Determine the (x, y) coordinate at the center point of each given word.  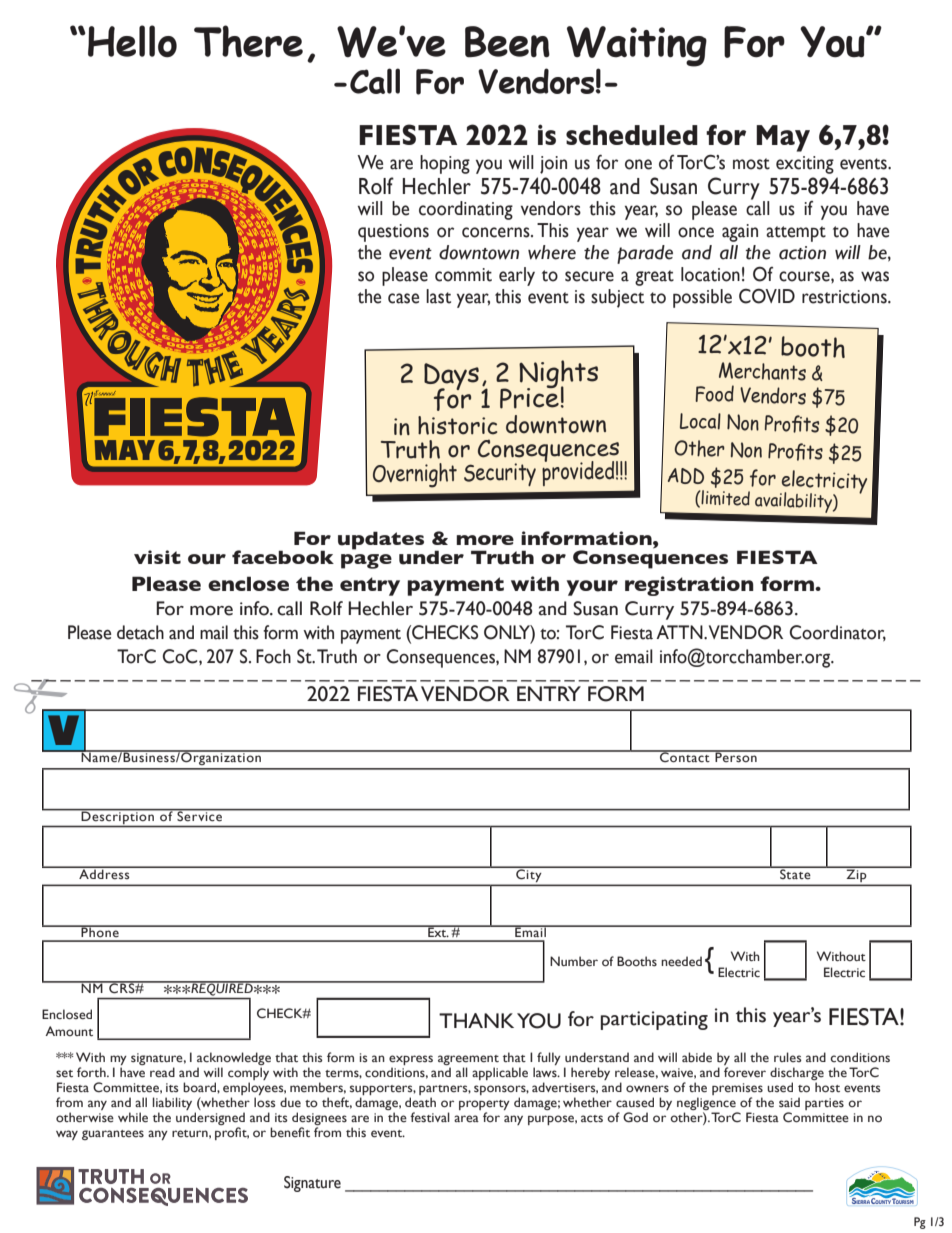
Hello (132, 41)
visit (157, 557)
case (403, 298)
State (795, 873)
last (438, 296)
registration (689, 586)
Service (200, 815)
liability (172, 1103)
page (366, 561)
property (484, 1105)
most (751, 164)
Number (574, 961)
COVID (767, 296)
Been (507, 42)
